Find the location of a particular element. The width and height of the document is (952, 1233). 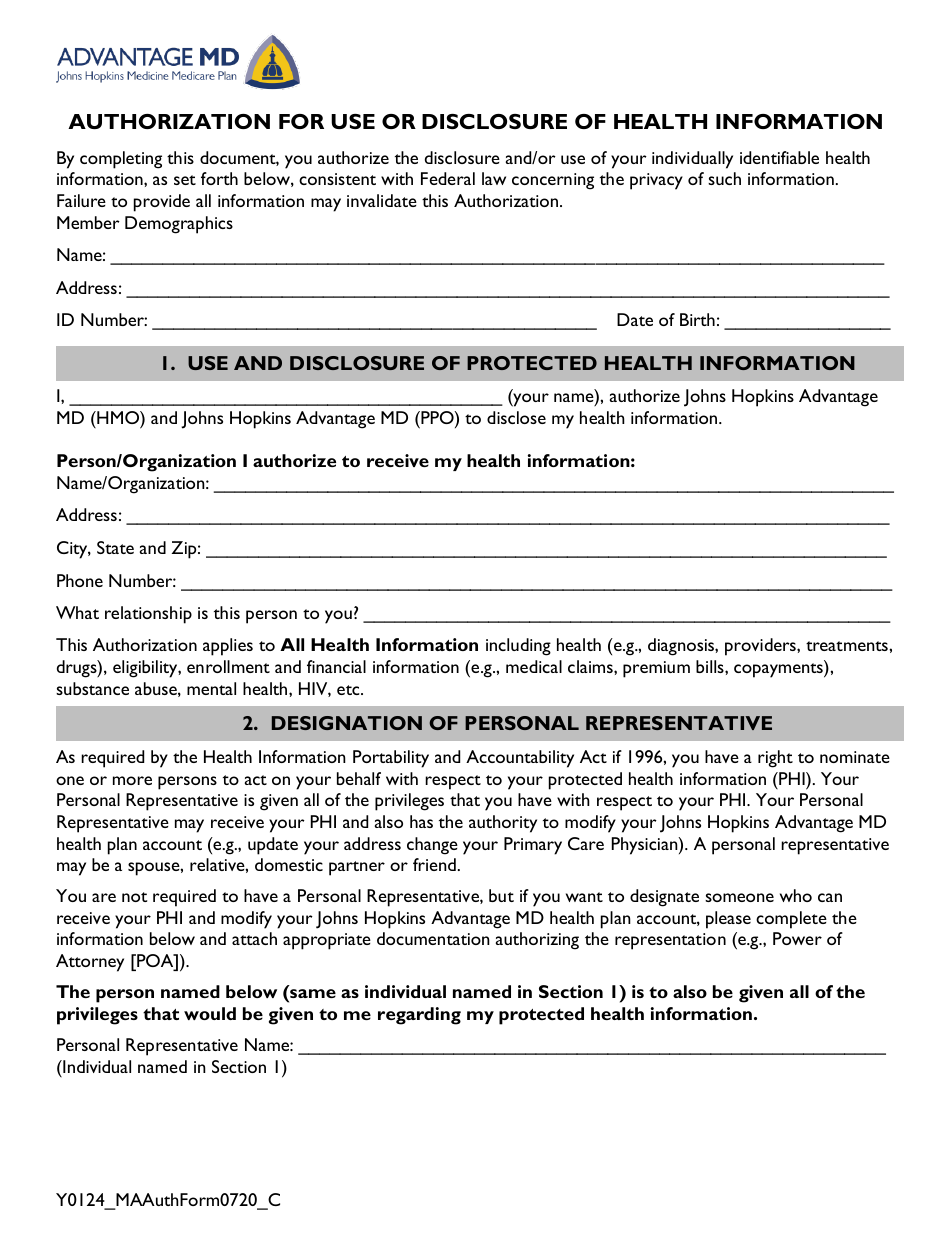

set is located at coordinates (185, 180).
